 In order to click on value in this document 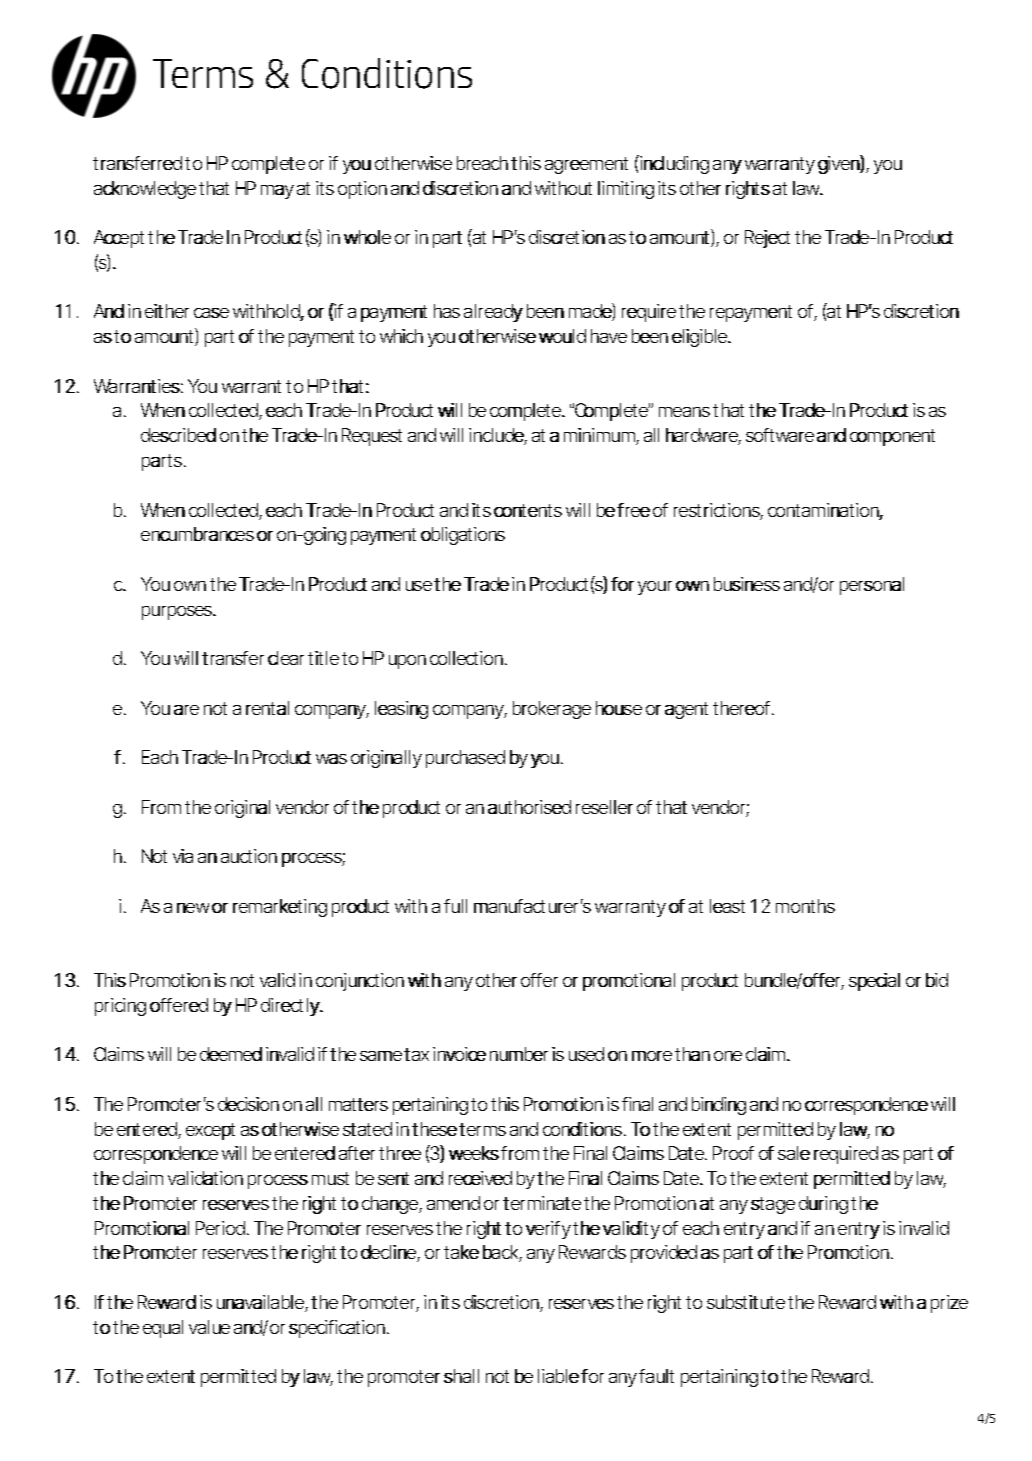, I will do `click(209, 1327)`.
